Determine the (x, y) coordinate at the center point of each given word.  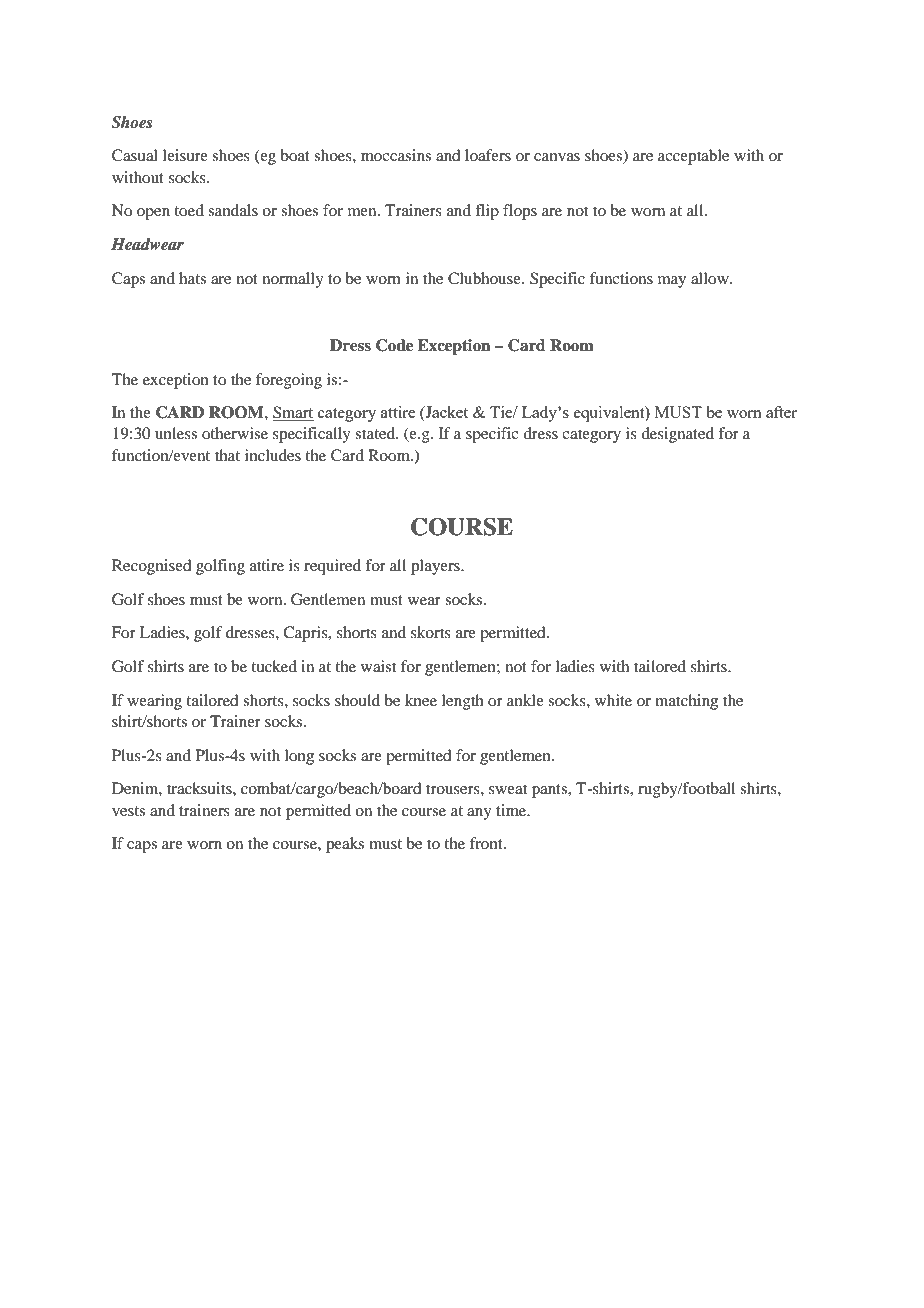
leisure (185, 155)
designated (677, 435)
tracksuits (200, 788)
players (436, 567)
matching (686, 702)
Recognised (151, 567)
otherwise (235, 433)
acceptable (693, 157)
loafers (488, 155)
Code (394, 345)
